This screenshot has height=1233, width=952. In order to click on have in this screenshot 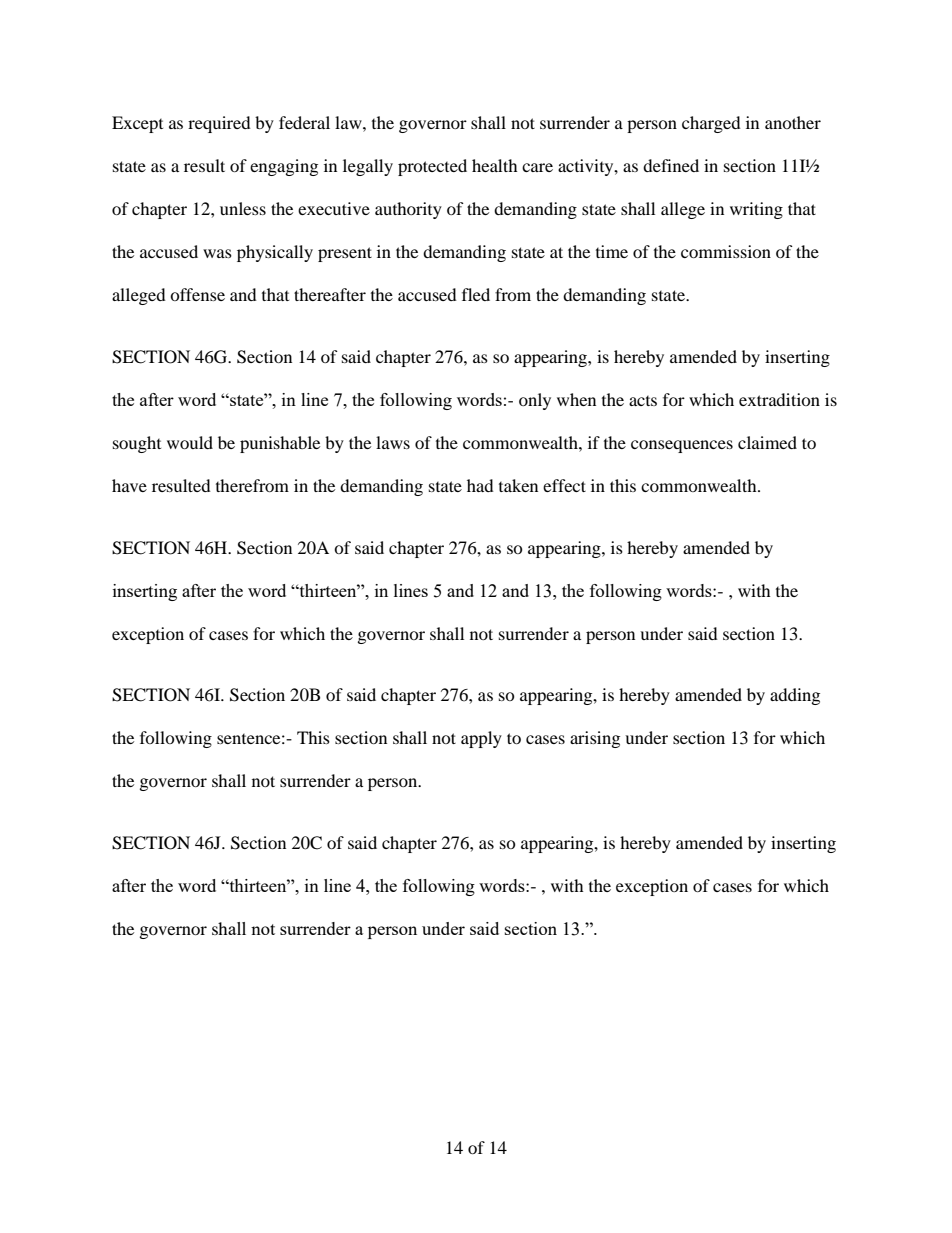, I will do `click(129, 485)`.
